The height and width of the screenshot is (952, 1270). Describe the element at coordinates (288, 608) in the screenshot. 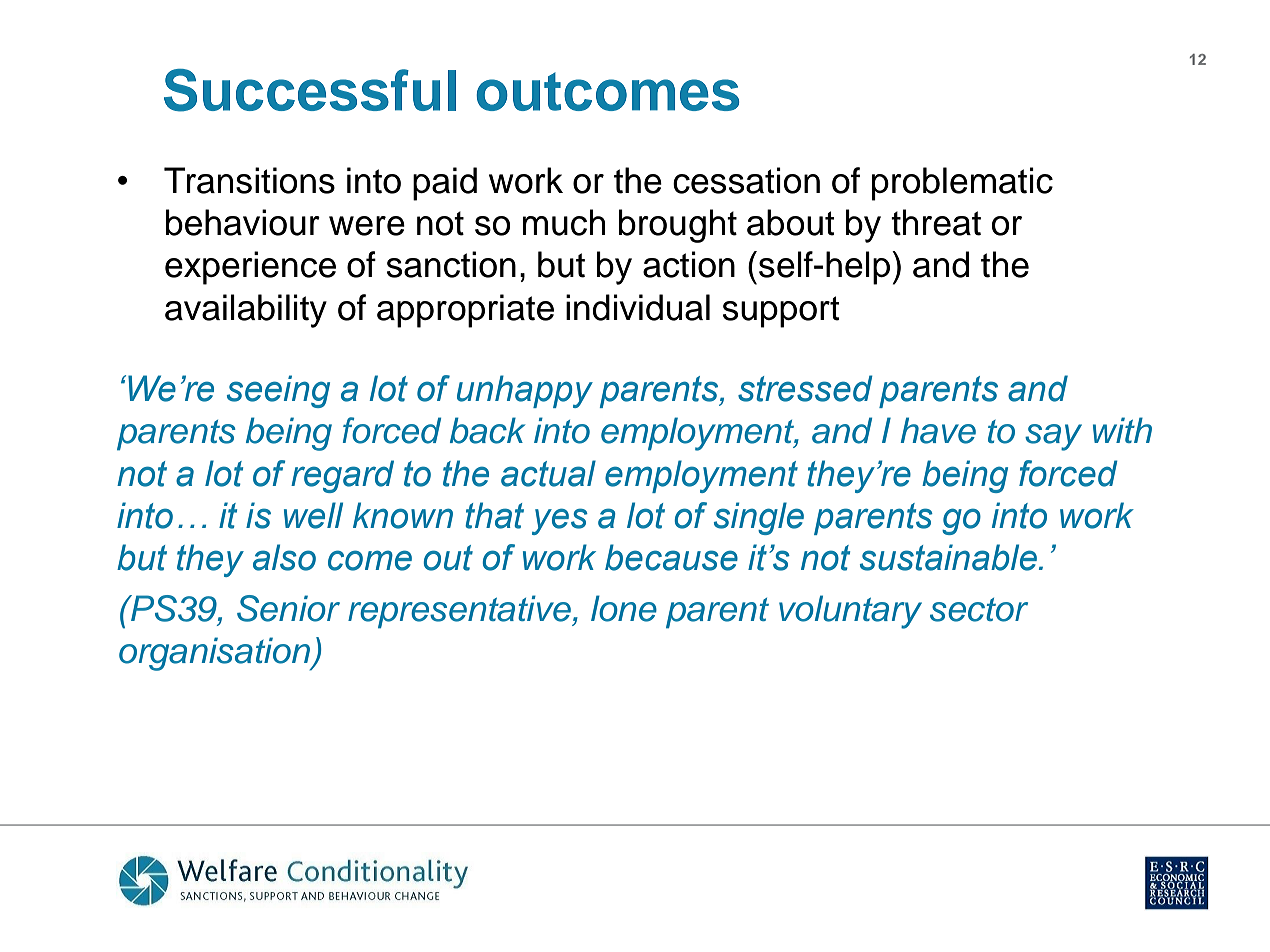

I see `Senior` at that location.
